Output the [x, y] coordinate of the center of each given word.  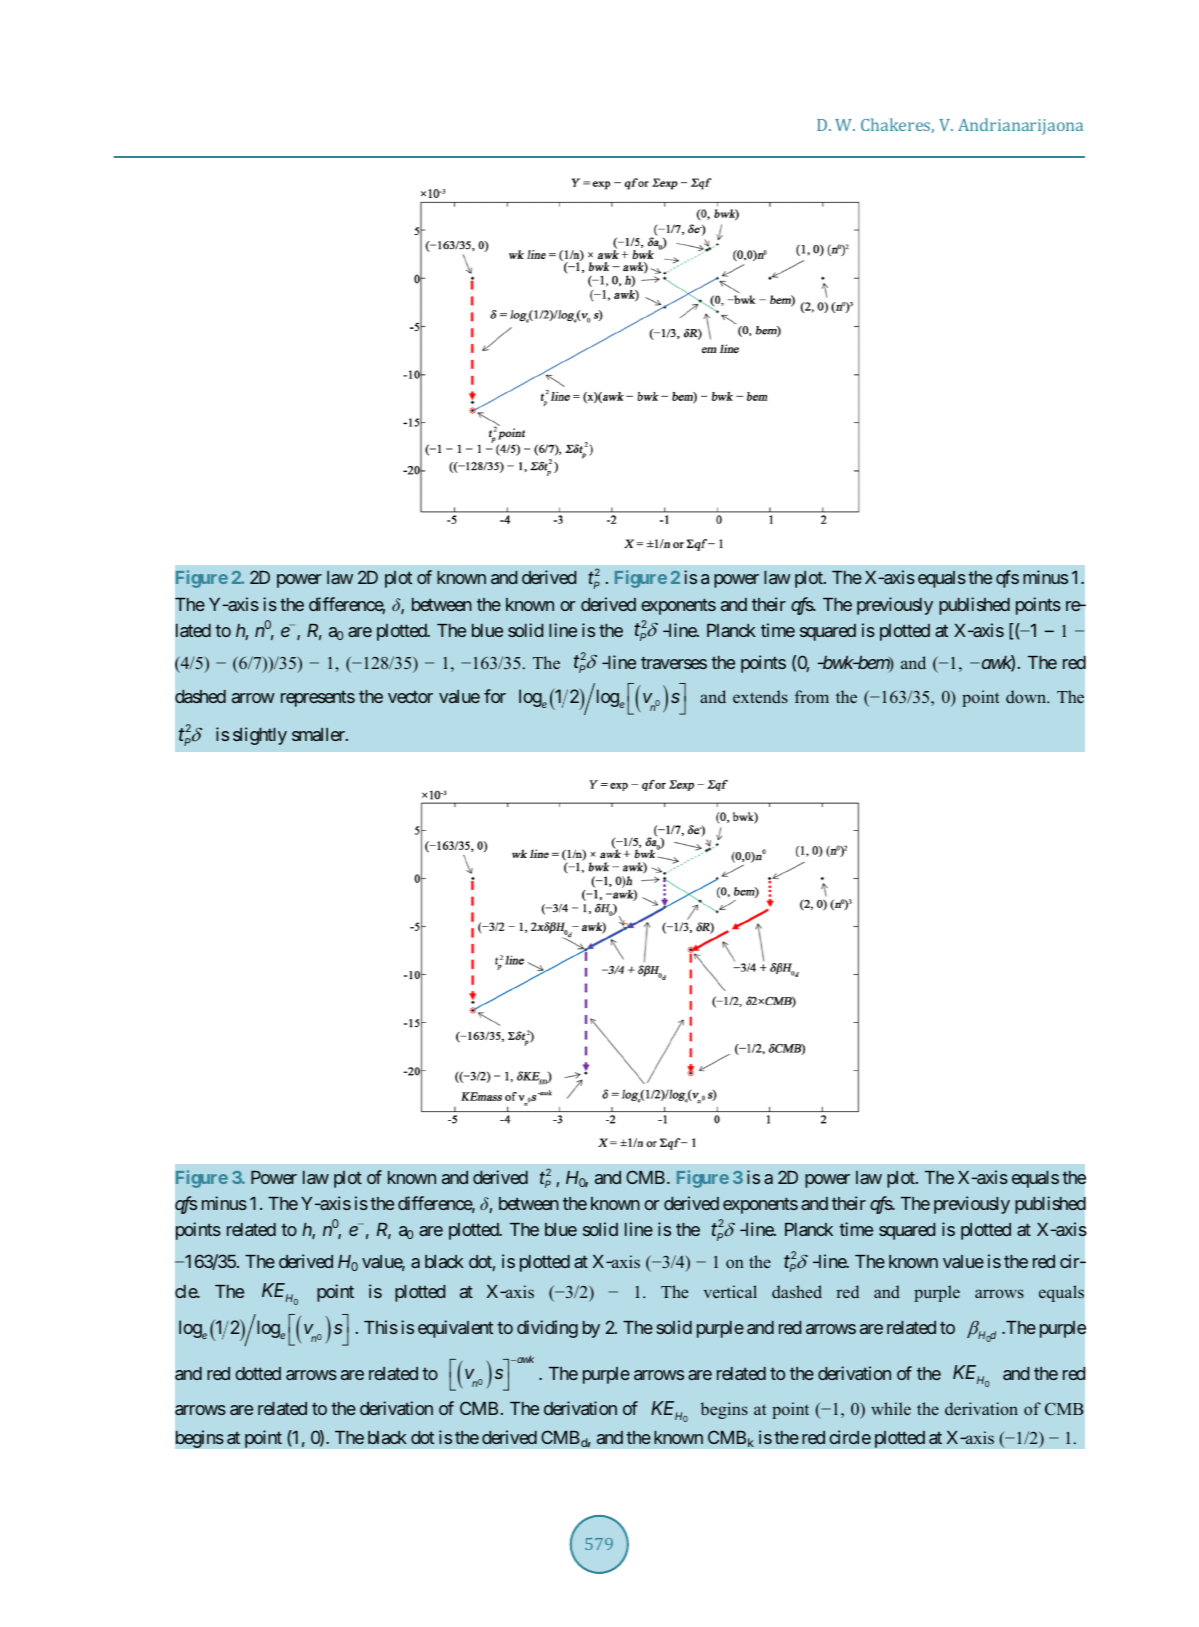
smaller [319, 734]
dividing [547, 1329]
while [891, 1408]
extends [760, 696]
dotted [258, 1373]
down [1027, 696]
